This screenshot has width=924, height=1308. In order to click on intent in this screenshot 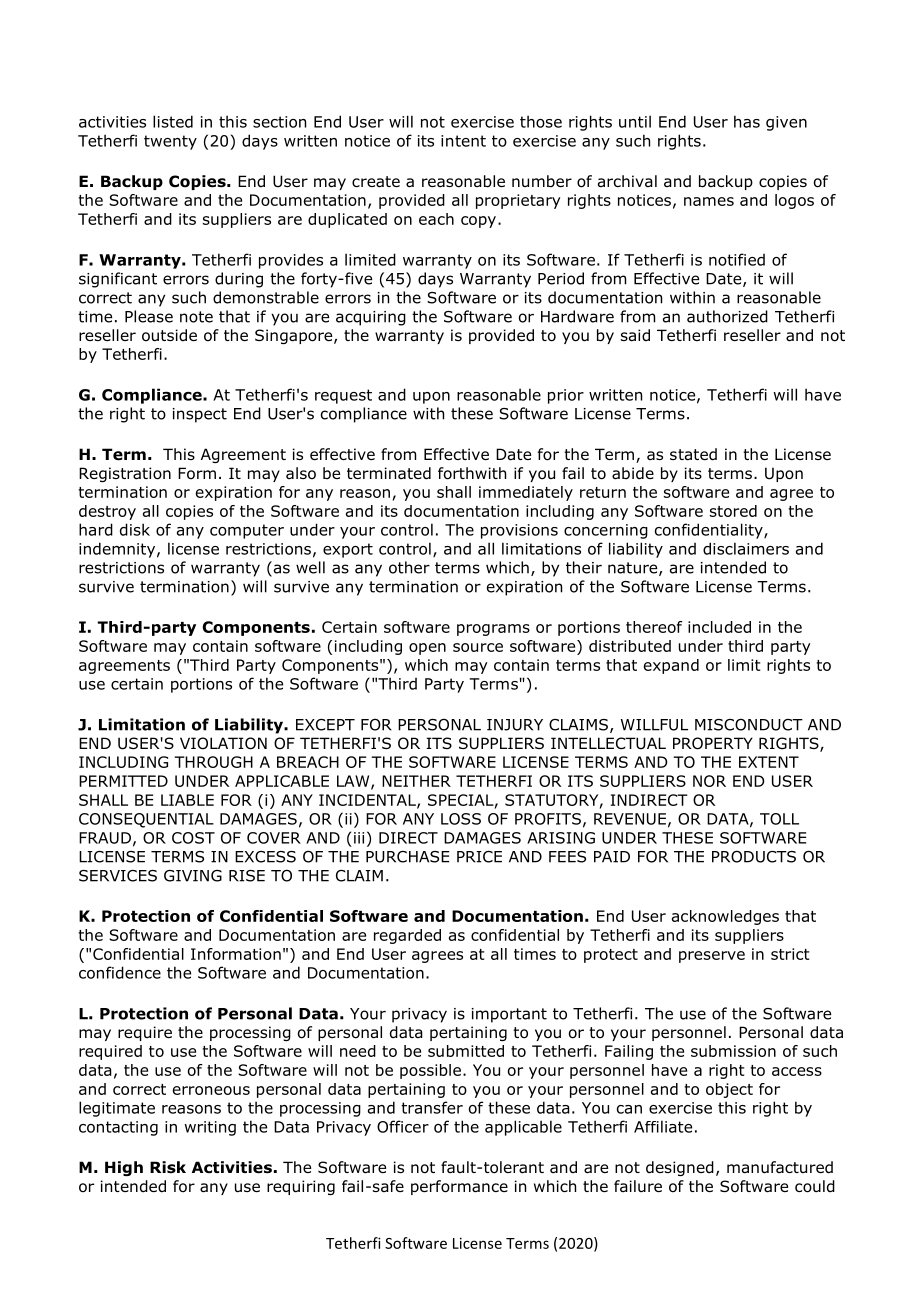, I will do `click(463, 141)`.
